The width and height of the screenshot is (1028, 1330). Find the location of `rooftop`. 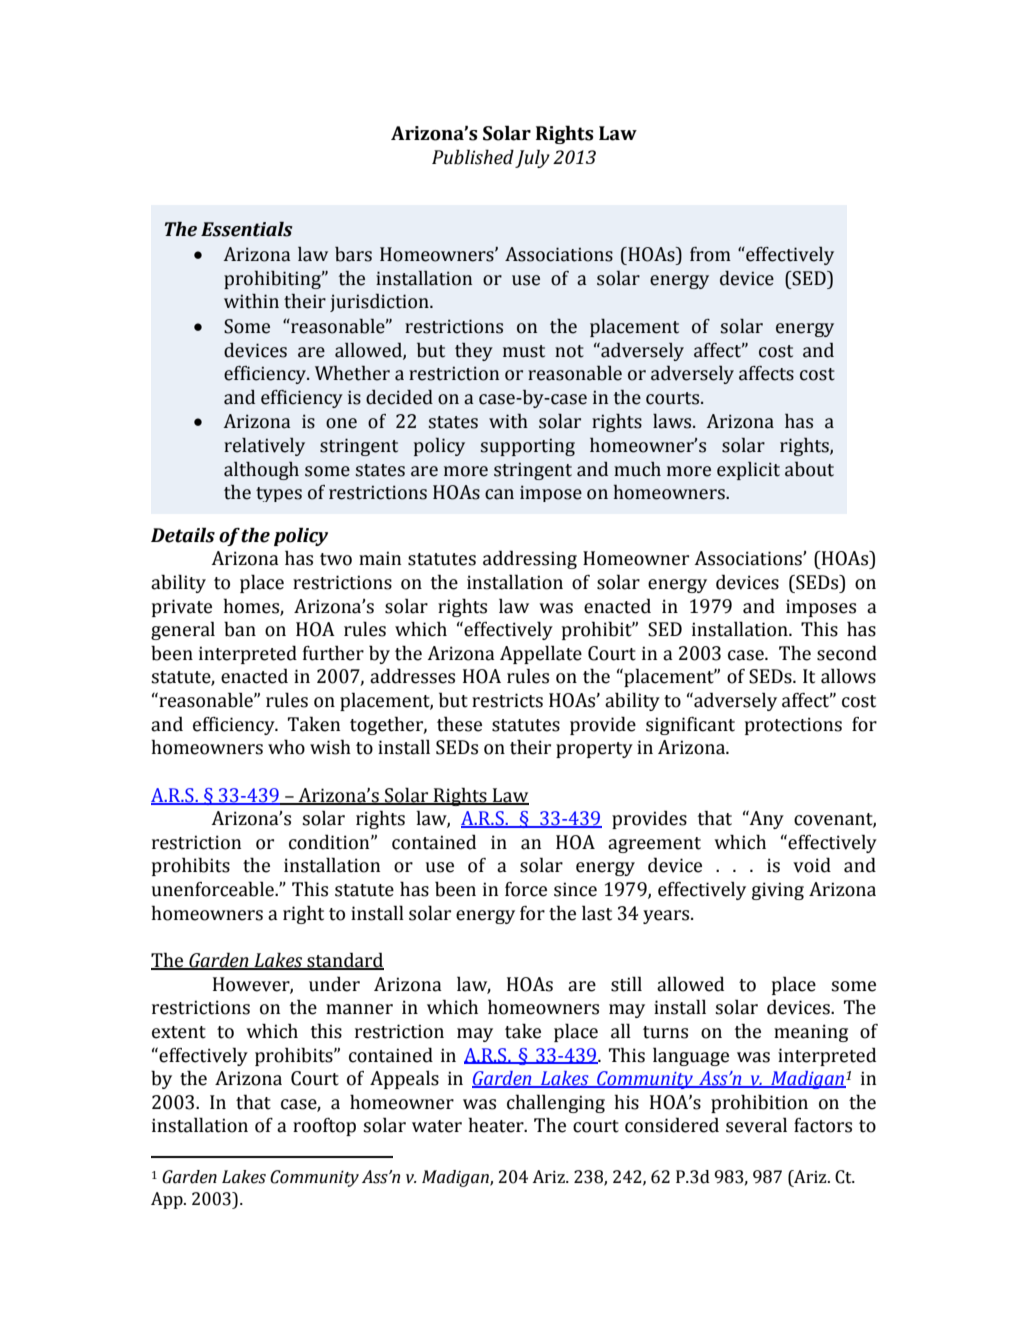

rooftop is located at coordinates (324, 1127).
